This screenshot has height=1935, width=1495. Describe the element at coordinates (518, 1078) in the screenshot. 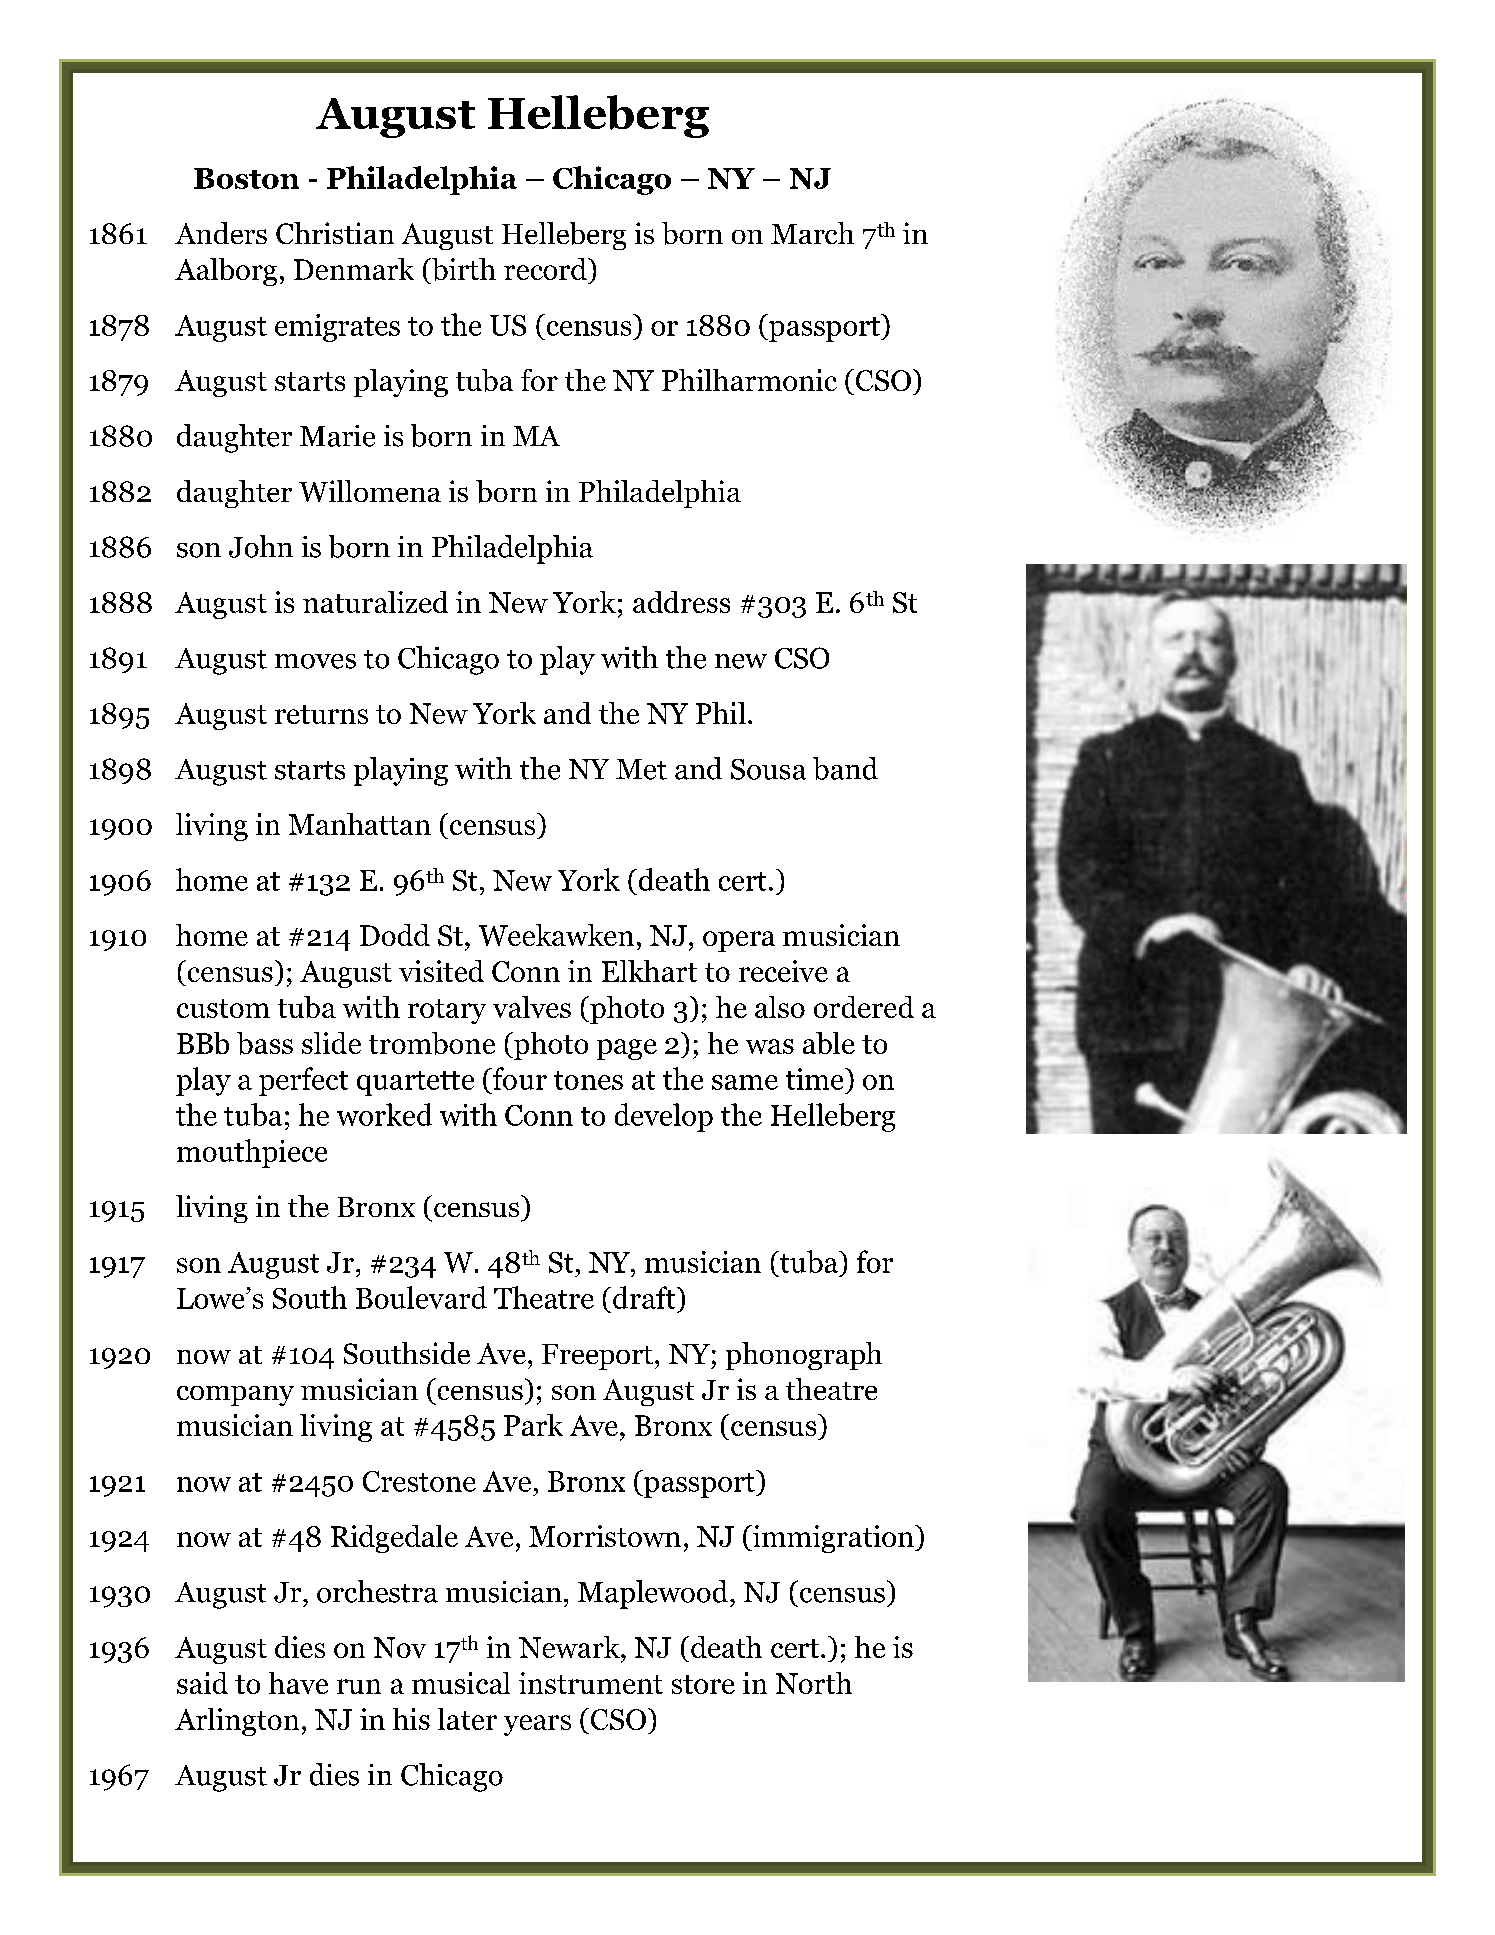

I see `four` at that location.
